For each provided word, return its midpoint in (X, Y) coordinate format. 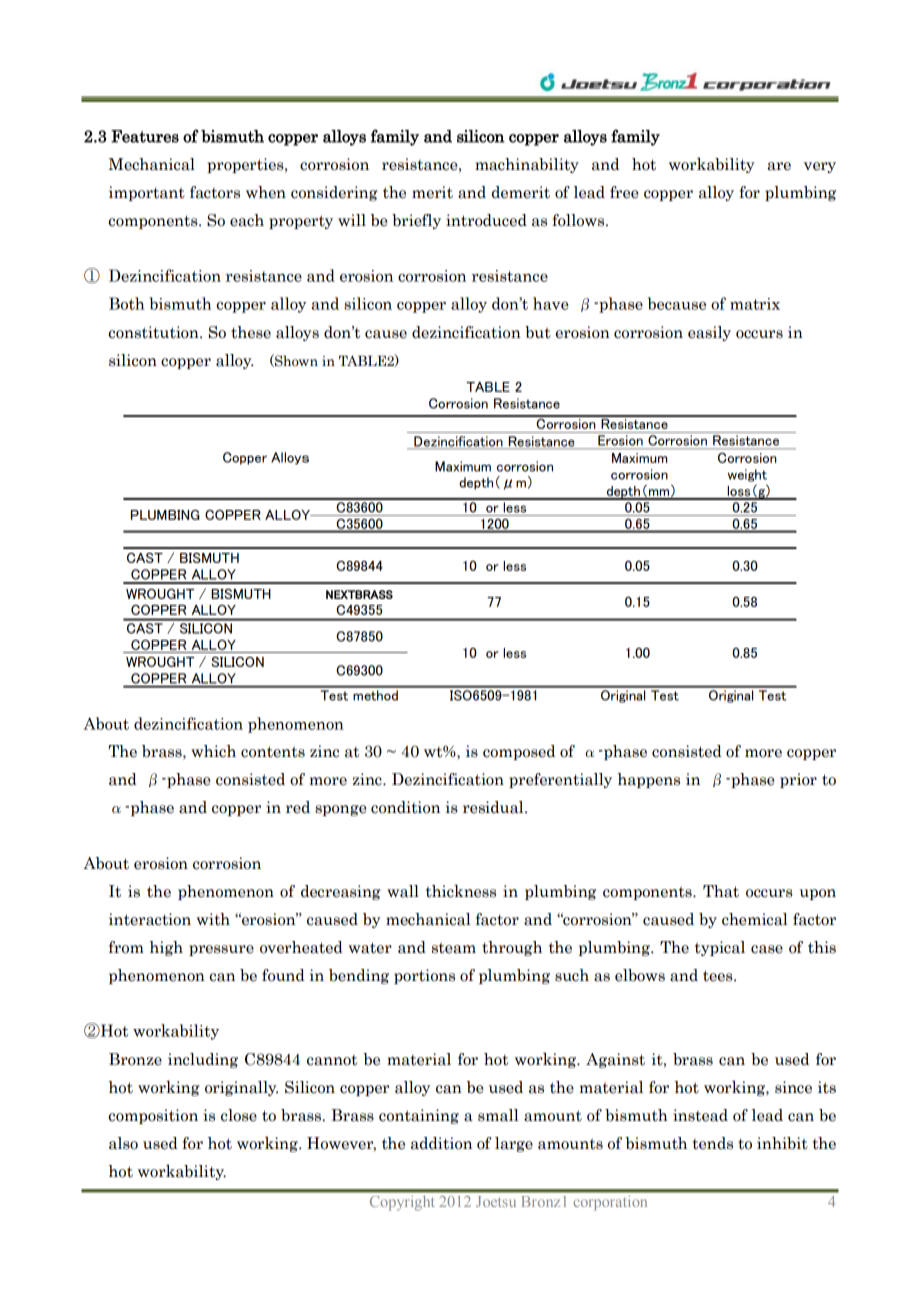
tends (713, 1143)
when (266, 192)
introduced (486, 220)
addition (441, 1143)
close (239, 1115)
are (779, 166)
